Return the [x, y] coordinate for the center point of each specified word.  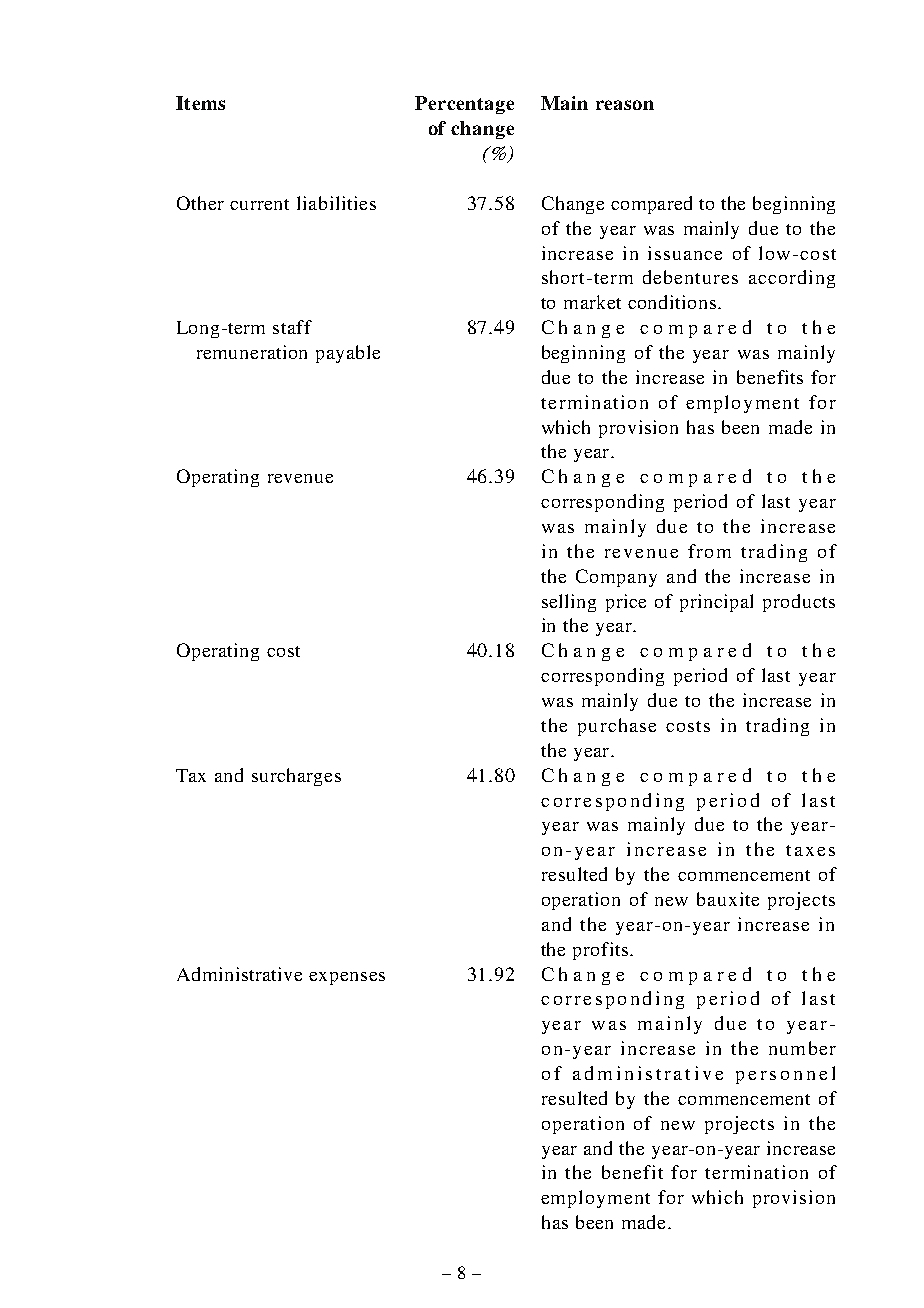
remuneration [252, 352]
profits [600, 951]
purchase [617, 727]
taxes [810, 850]
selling [569, 603]
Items [200, 103]
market [592, 302]
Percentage [464, 105]
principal [716, 603]
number [802, 1048]
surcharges [296, 777]
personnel [785, 1075]
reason [625, 105]
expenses [347, 978]
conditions [672, 302]
